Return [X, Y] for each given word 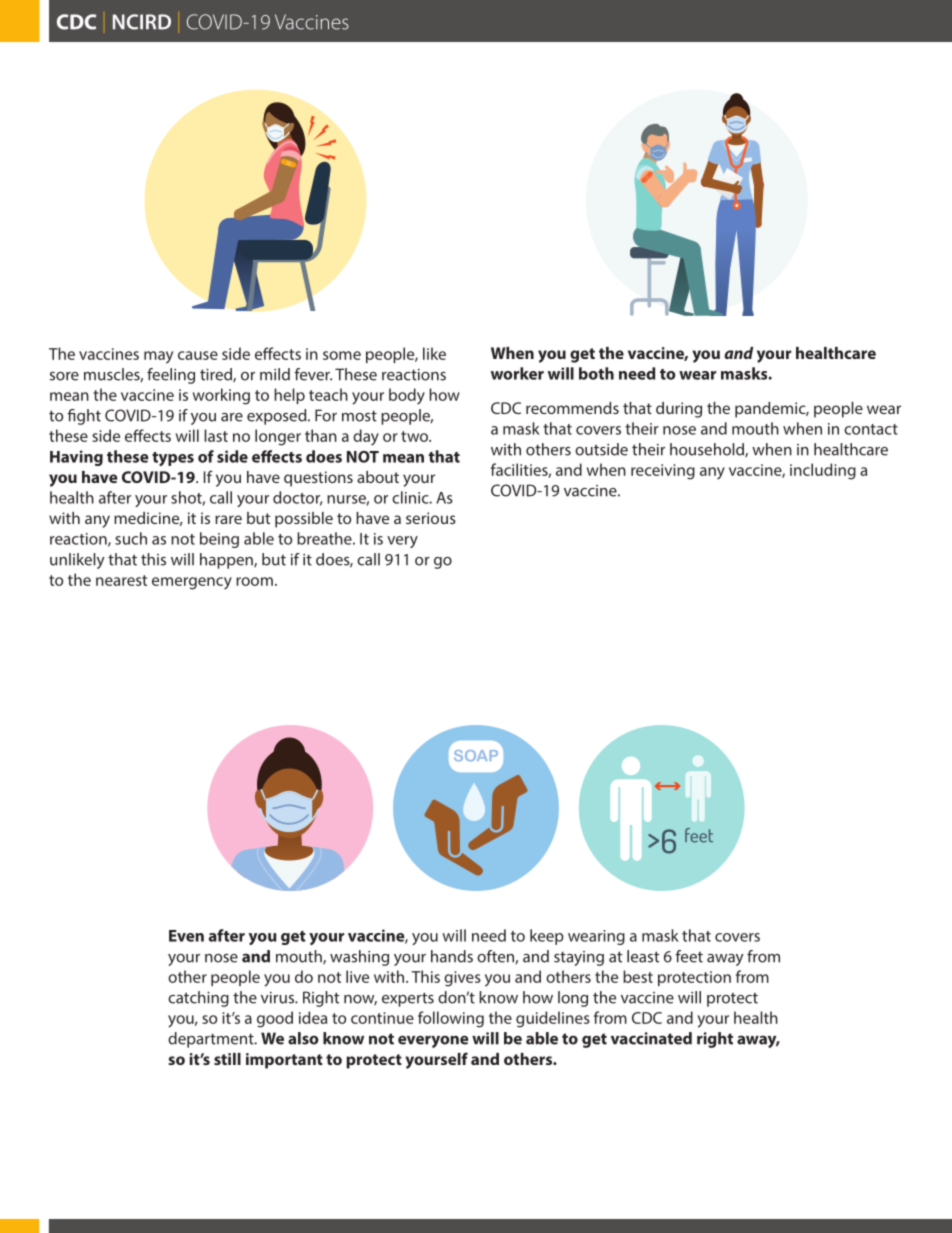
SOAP [476, 755]
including [823, 471]
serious [431, 518]
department [212, 1040]
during [679, 410]
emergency [192, 583]
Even [186, 936]
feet [689, 956]
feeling [171, 376]
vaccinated [651, 1038]
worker [517, 373]
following [451, 1019]
